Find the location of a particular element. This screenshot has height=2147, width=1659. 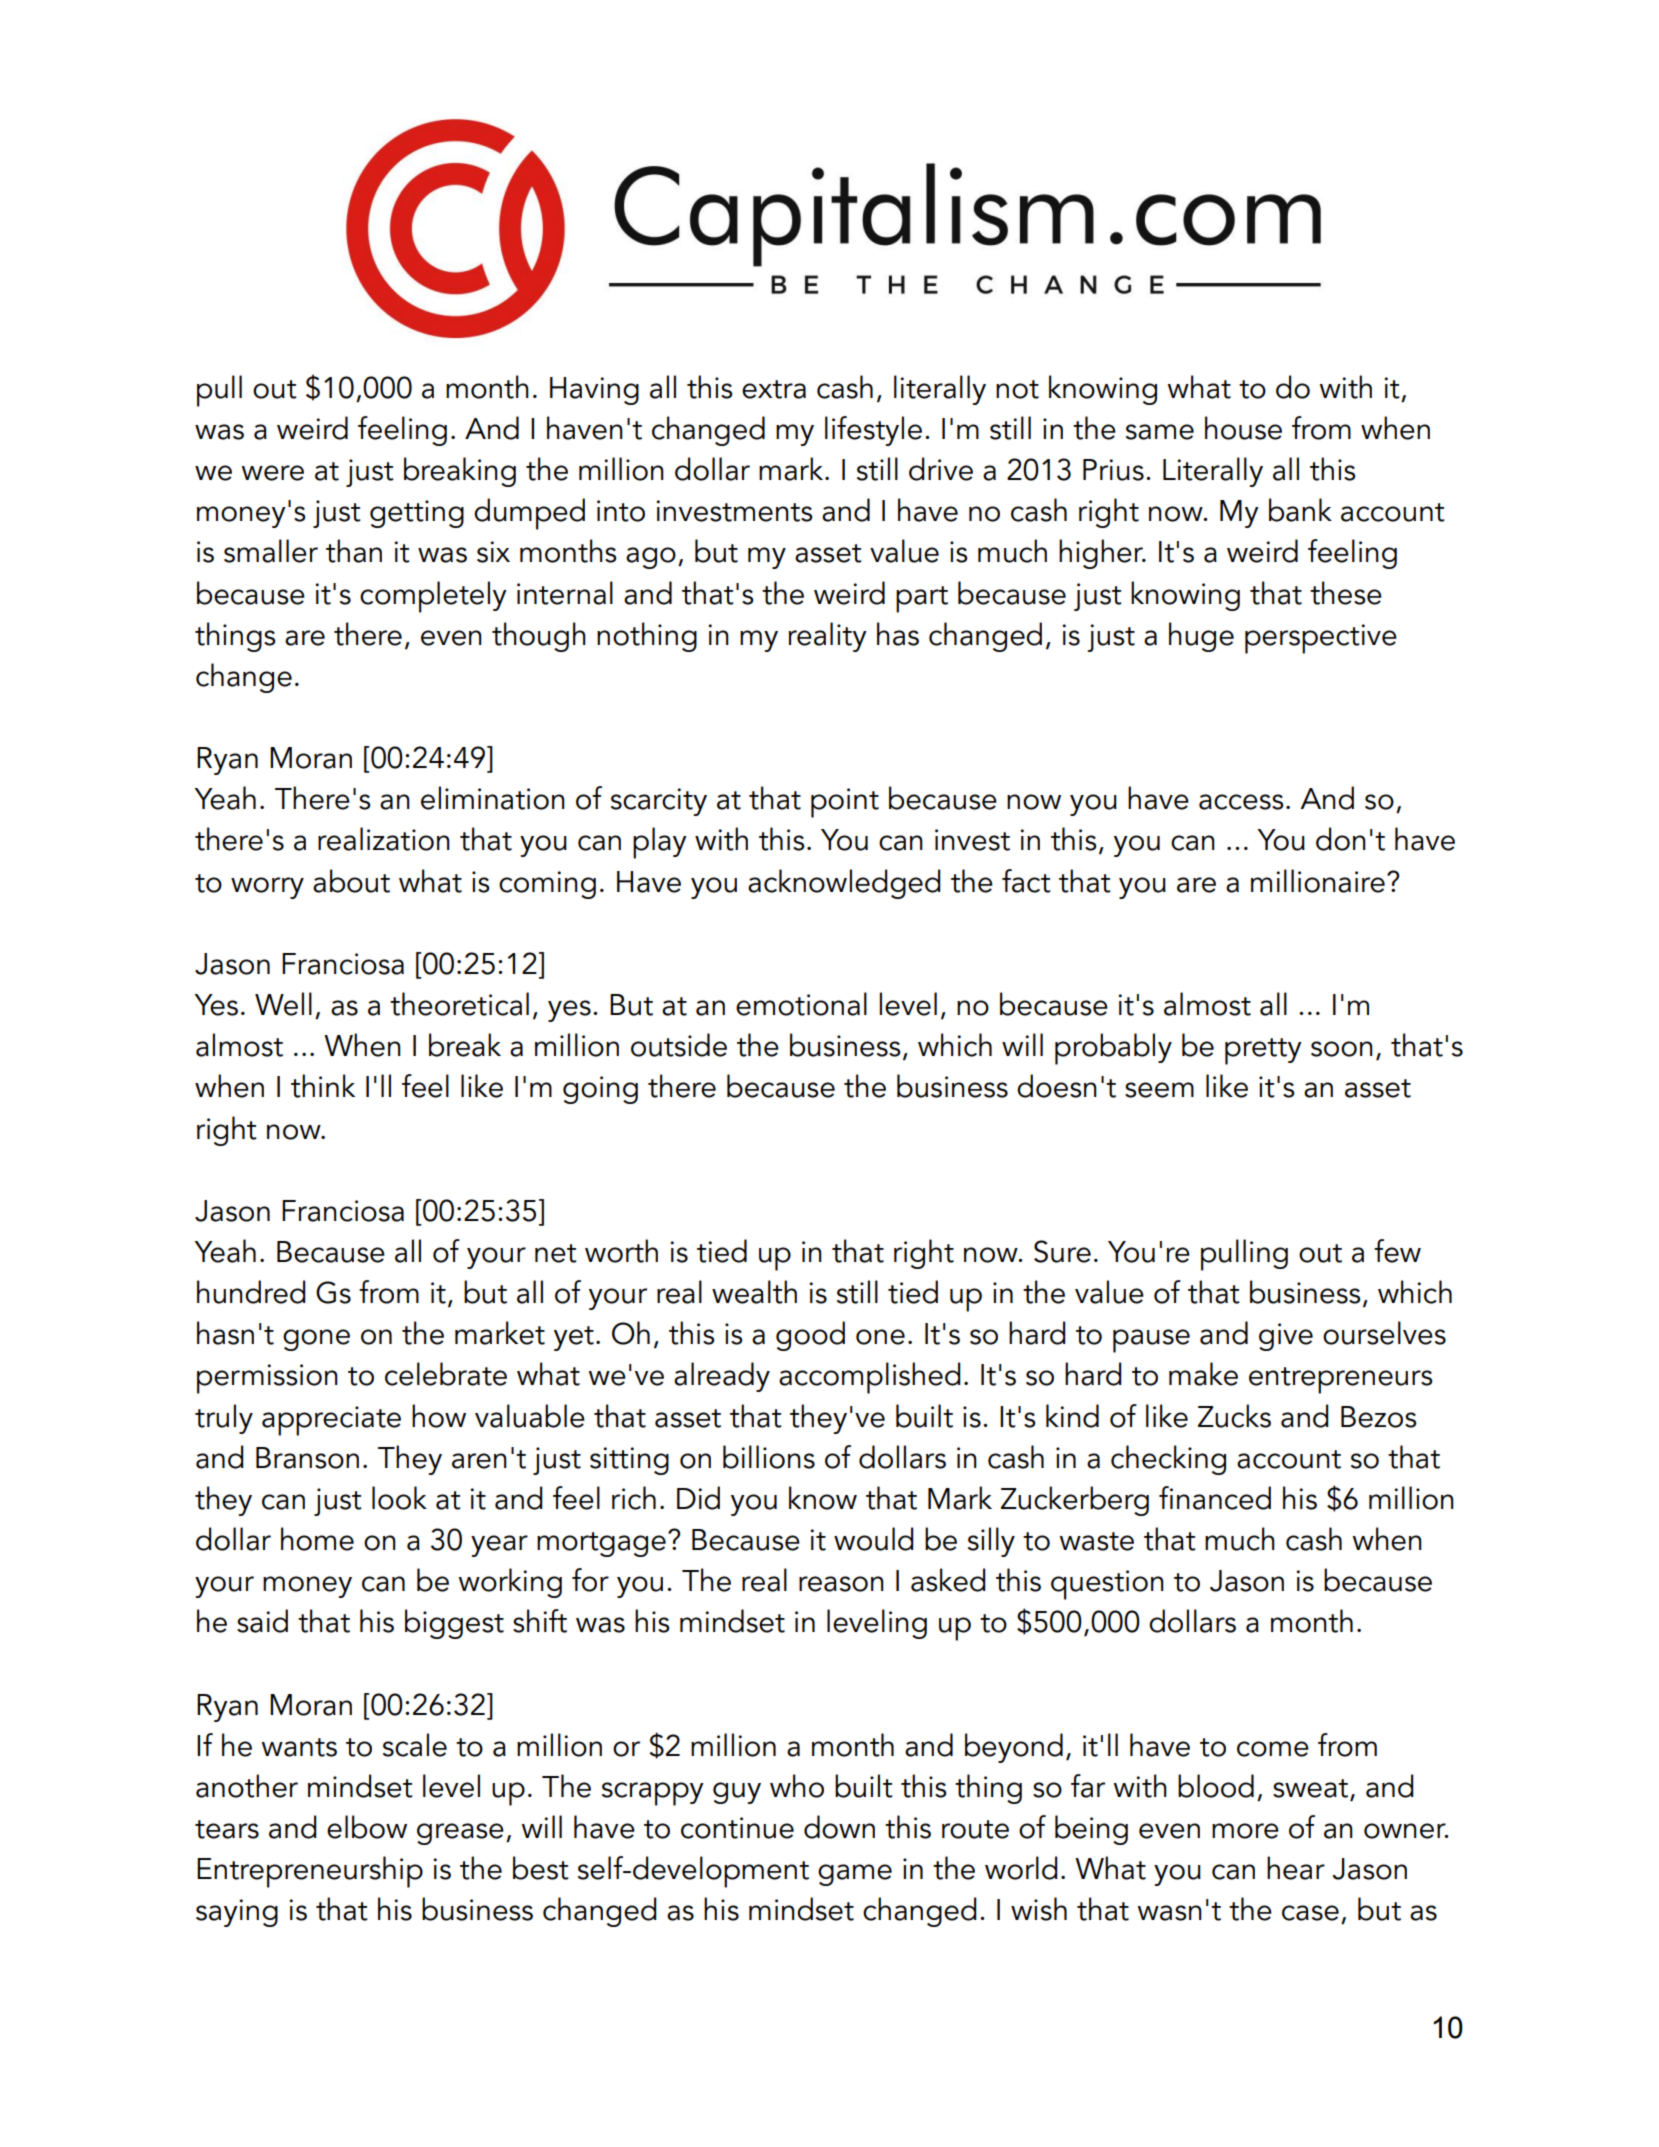

access is located at coordinates (1241, 802).
